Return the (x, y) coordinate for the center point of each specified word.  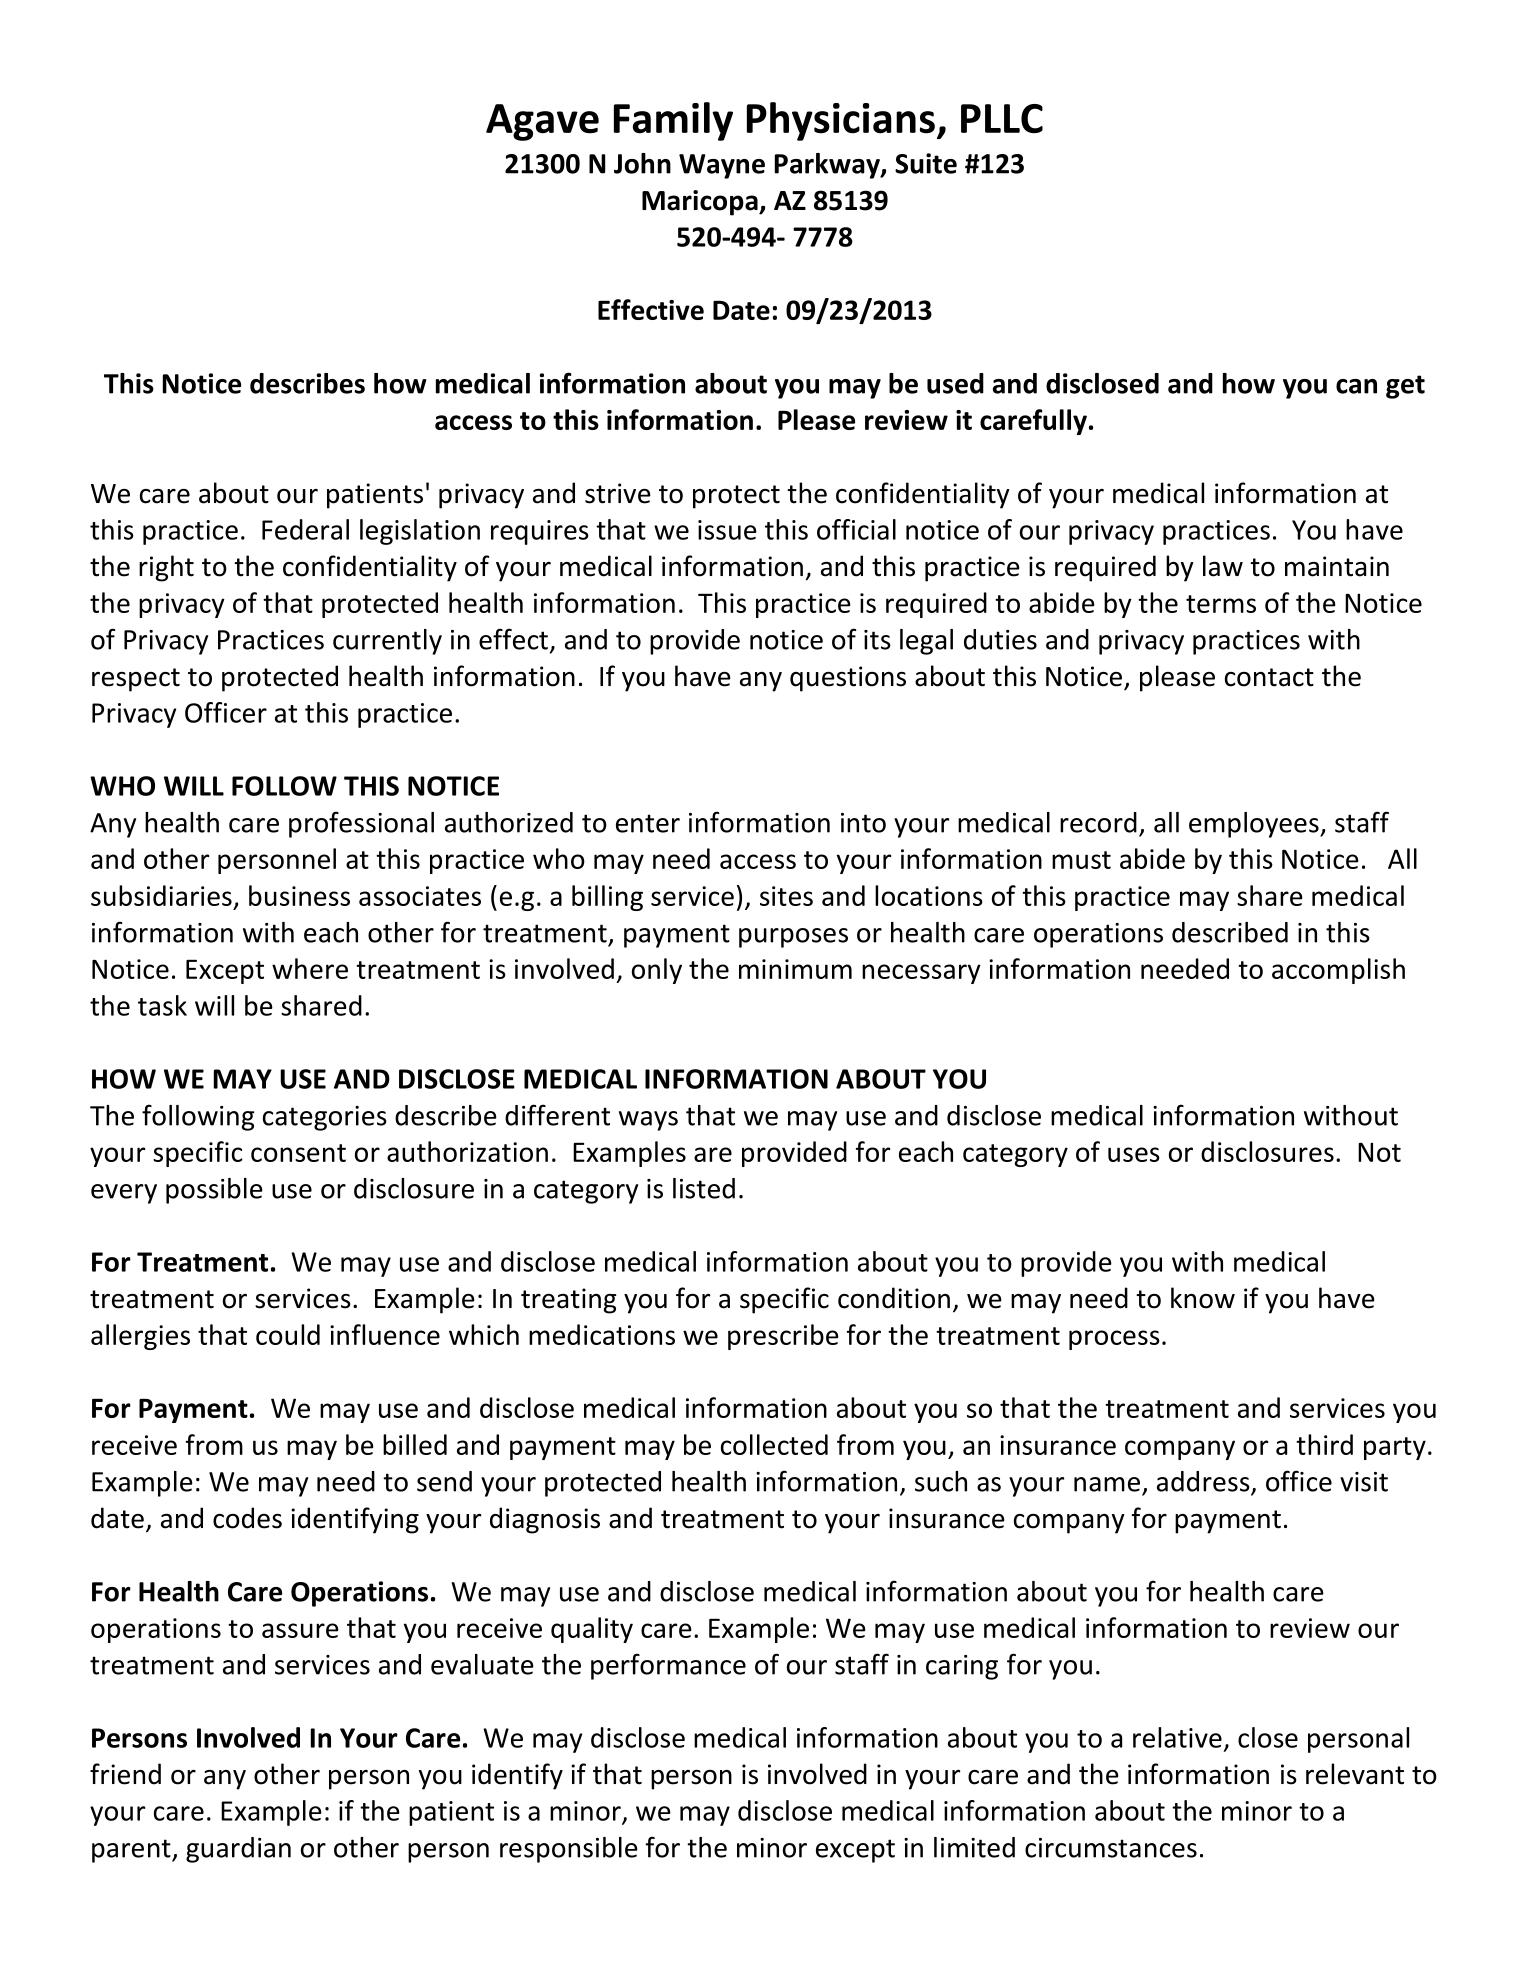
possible (214, 1191)
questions (848, 679)
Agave (542, 122)
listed (704, 1188)
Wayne (722, 166)
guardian (238, 1850)
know (1203, 1298)
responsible (569, 1850)
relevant (1355, 1774)
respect (136, 680)
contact (1269, 677)
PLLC (1002, 118)
